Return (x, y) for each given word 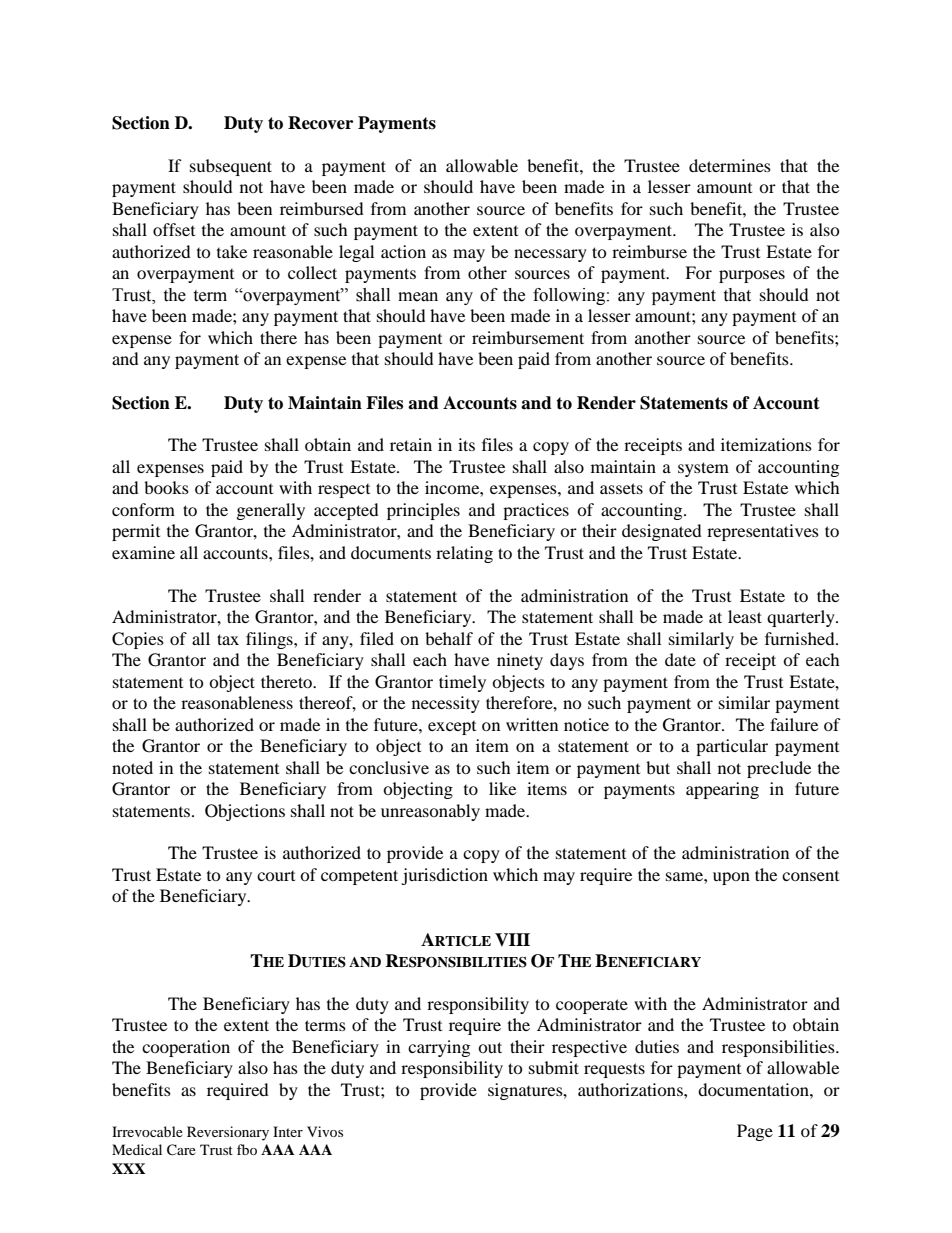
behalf (449, 638)
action (403, 251)
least (745, 616)
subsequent (231, 167)
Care (181, 1150)
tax (228, 639)
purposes (752, 276)
